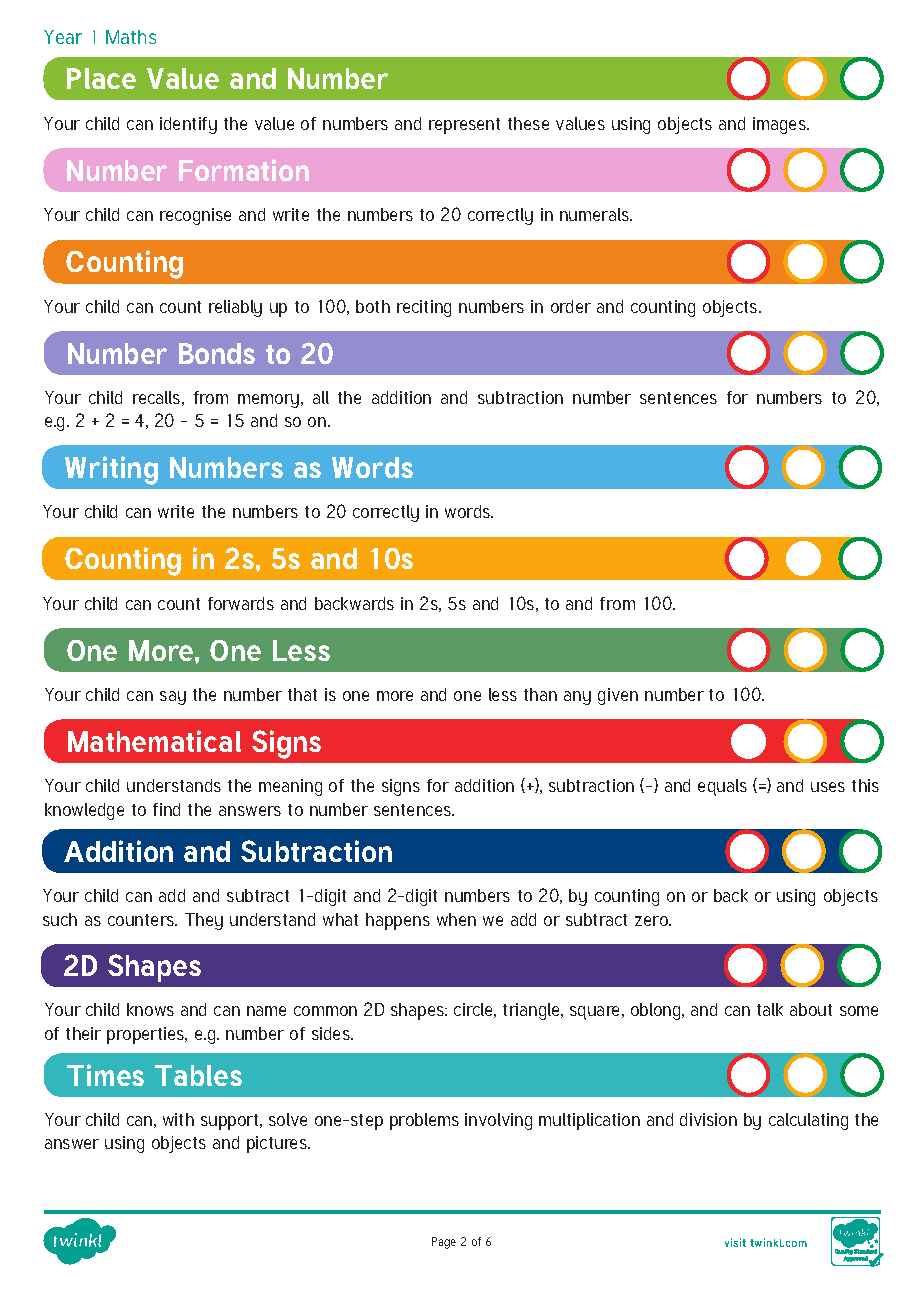 The width and height of the screenshot is (924, 1308). Describe the element at coordinates (618, 696) in the screenshot. I see `given` at that location.
